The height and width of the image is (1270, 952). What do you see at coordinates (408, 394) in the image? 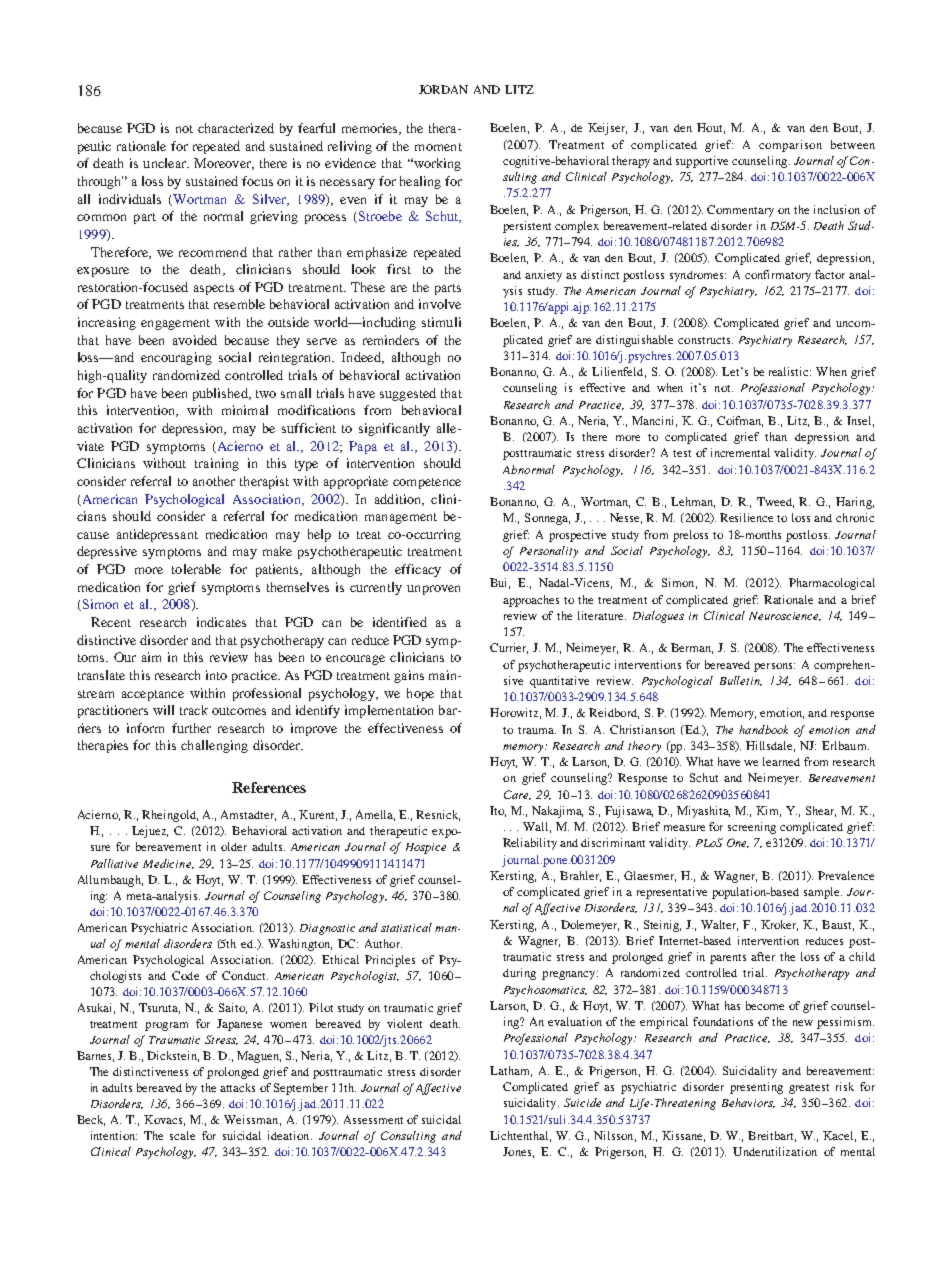
I see `suggested` at bounding box center [408, 394].
